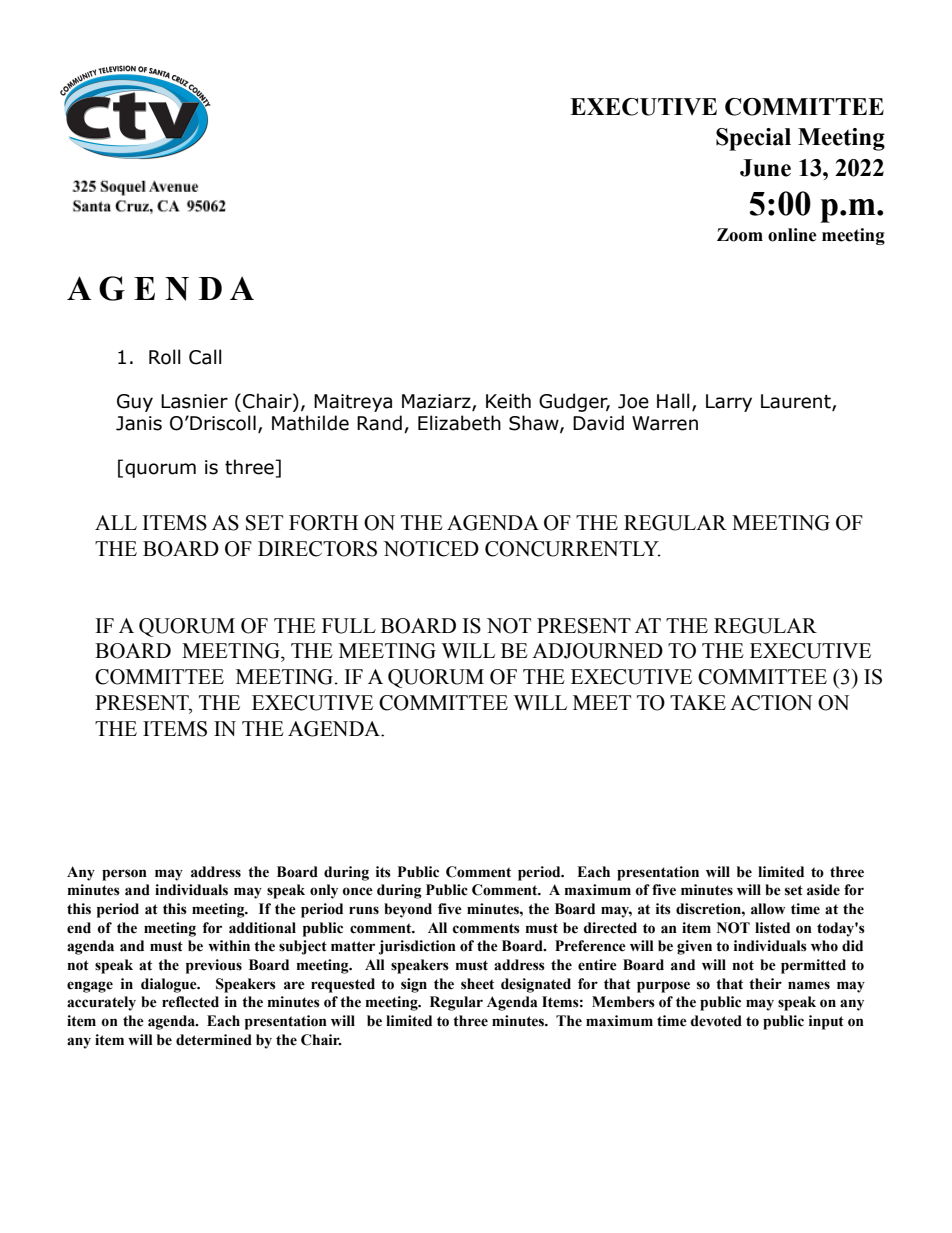 Image resolution: width=952 pixels, height=1233 pixels. What do you see at coordinates (729, 403) in the screenshot?
I see `Larry` at bounding box center [729, 403].
